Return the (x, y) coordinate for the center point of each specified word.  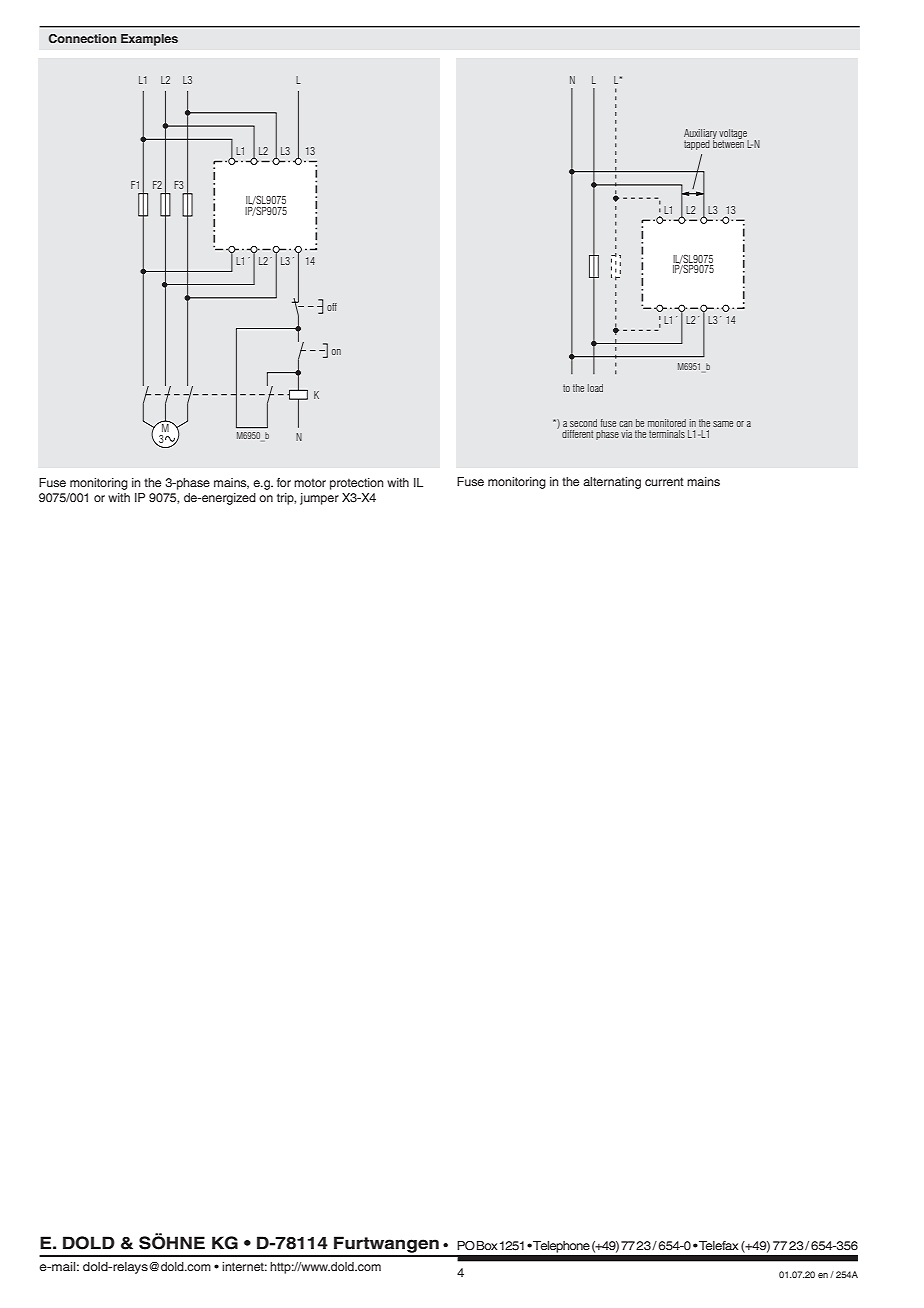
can (625, 424)
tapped (697, 145)
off (332, 307)
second (583, 423)
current (664, 481)
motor (310, 483)
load (595, 388)
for (284, 482)
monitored (667, 423)
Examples (149, 40)
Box (487, 1245)
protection (356, 484)
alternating (612, 483)
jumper (319, 499)
